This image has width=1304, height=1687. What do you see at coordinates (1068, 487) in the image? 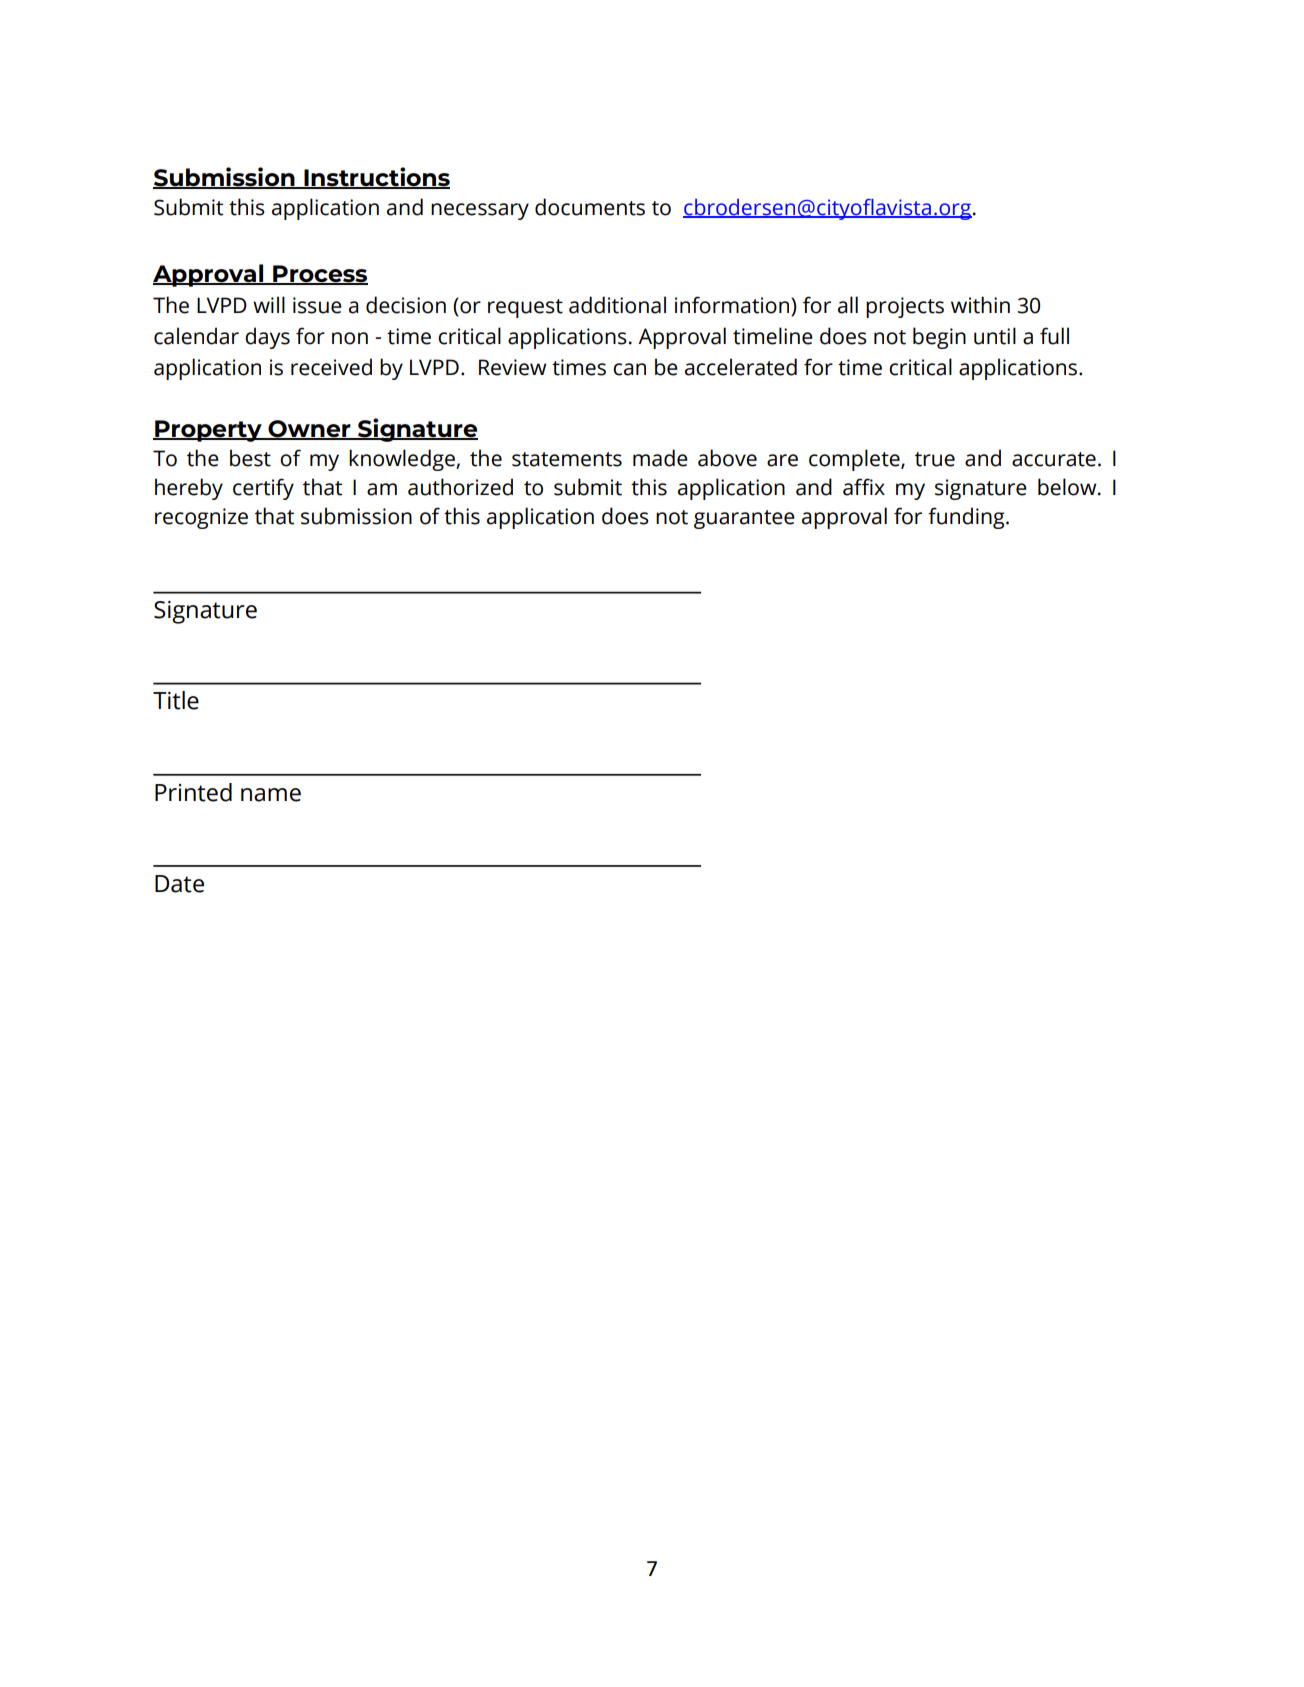
I see `below` at bounding box center [1068, 487].
